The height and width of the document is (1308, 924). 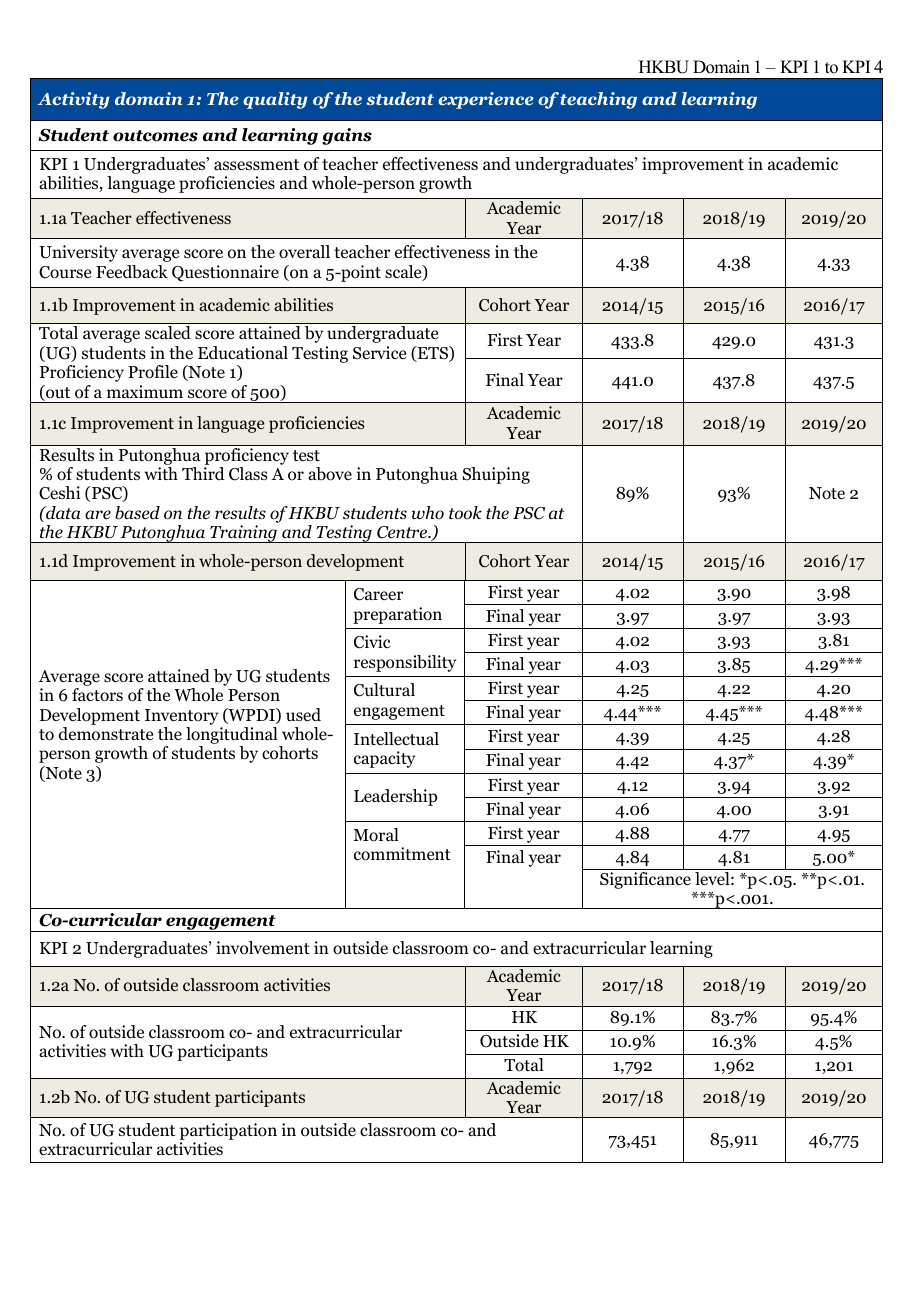 I want to click on preparation, so click(x=397, y=615).
